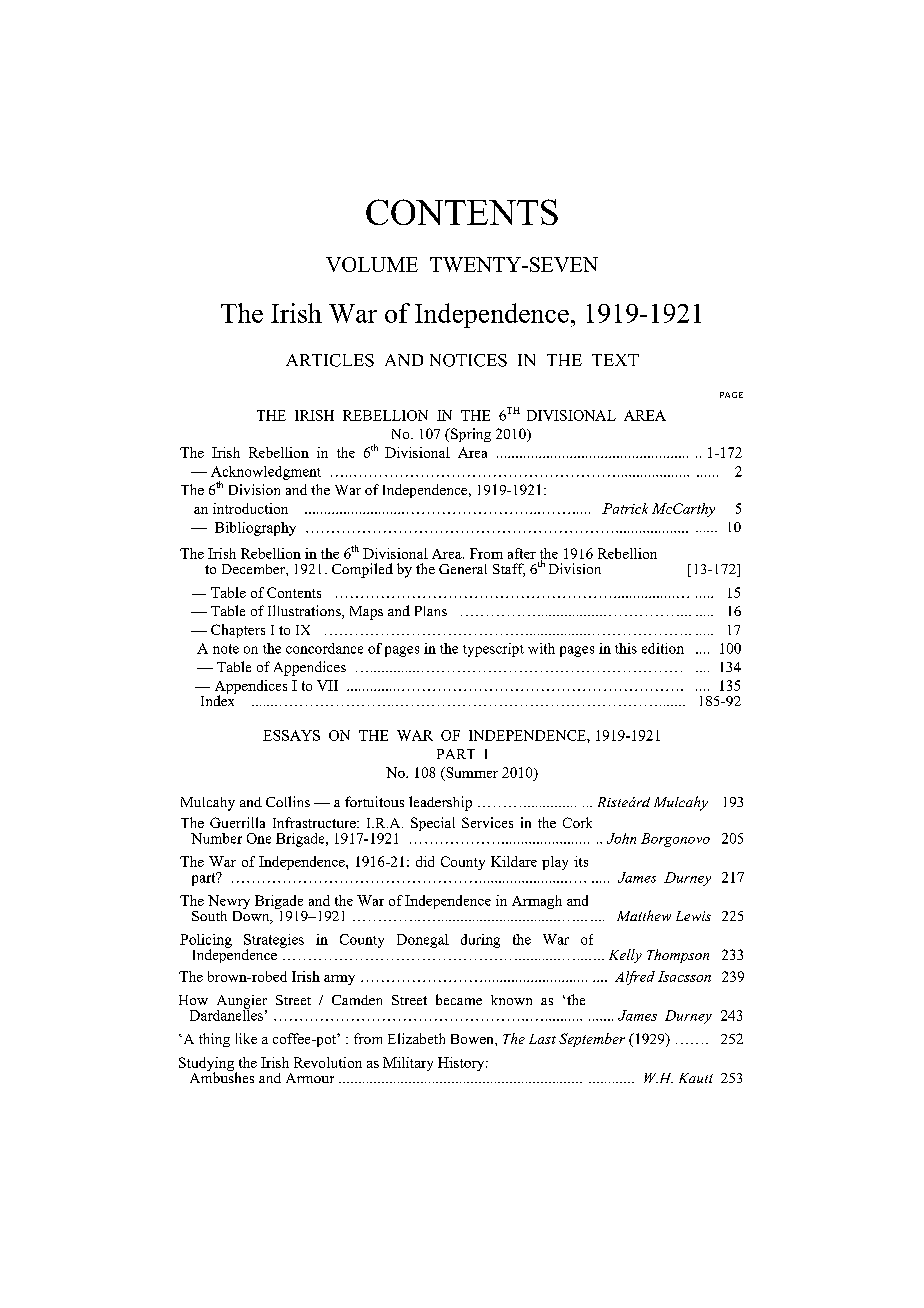 The height and width of the screenshot is (1308, 924). Describe the element at coordinates (621, 838) in the screenshot. I see `John` at that location.
